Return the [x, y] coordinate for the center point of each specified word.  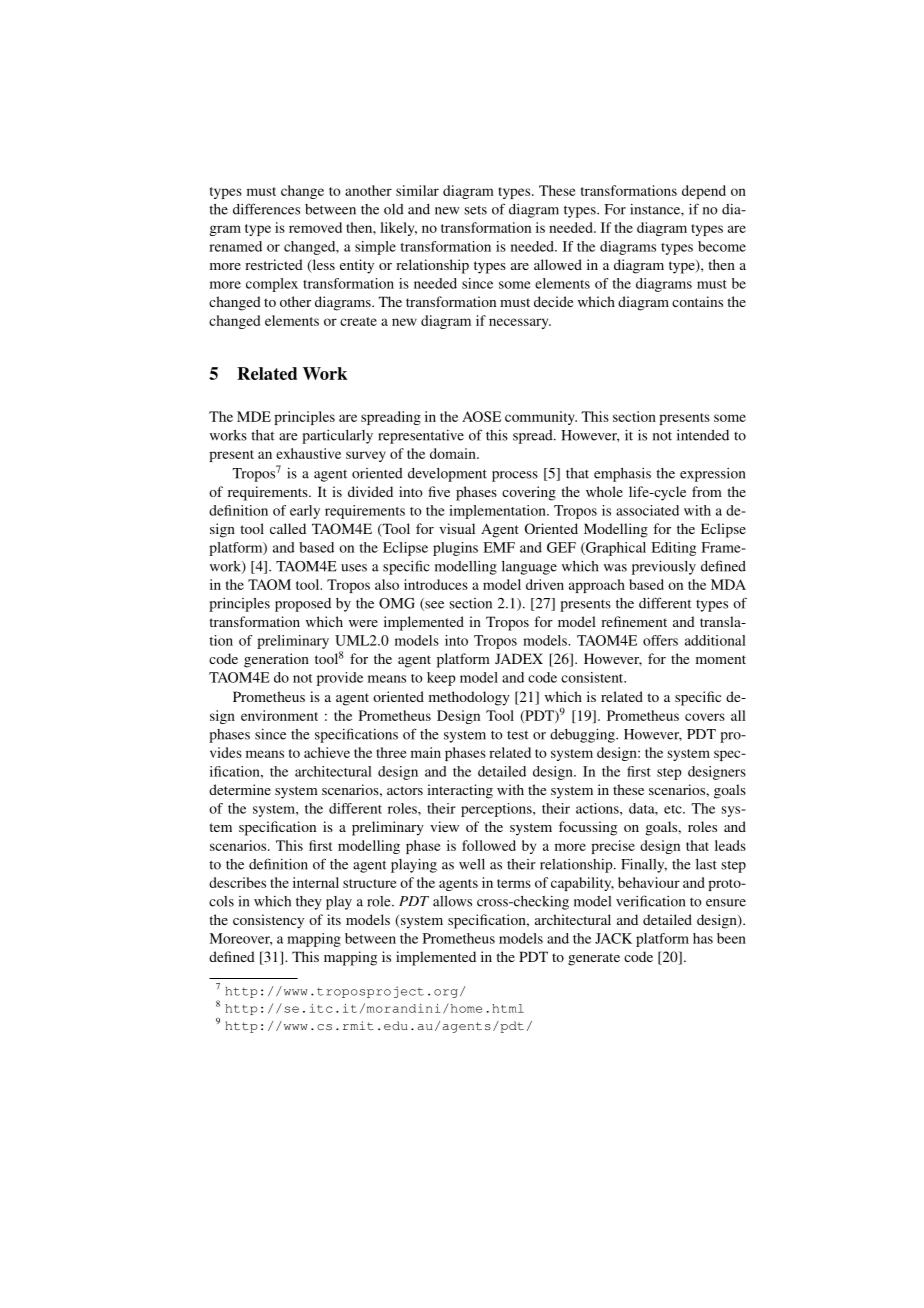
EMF [499, 547]
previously [664, 567]
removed [315, 227]
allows [452, 901]
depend [704, 192]
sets [475, 210]
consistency [268, 921]
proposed [303, 605]
